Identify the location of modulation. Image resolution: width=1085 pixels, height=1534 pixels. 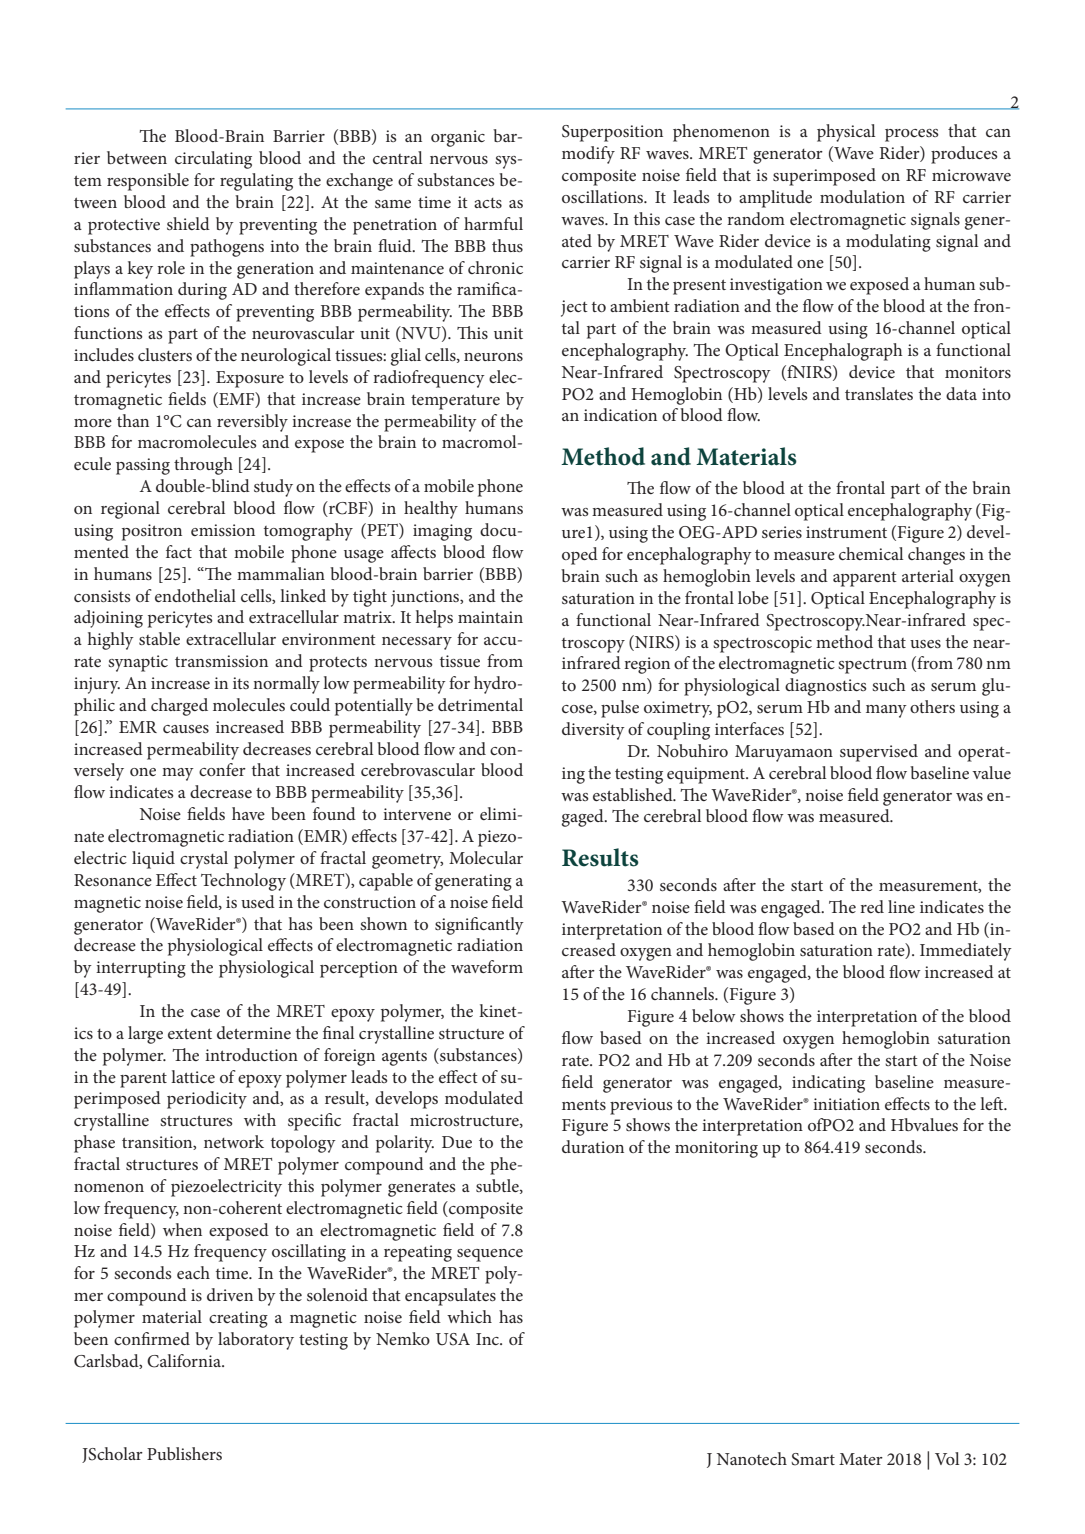
(862, 196).
